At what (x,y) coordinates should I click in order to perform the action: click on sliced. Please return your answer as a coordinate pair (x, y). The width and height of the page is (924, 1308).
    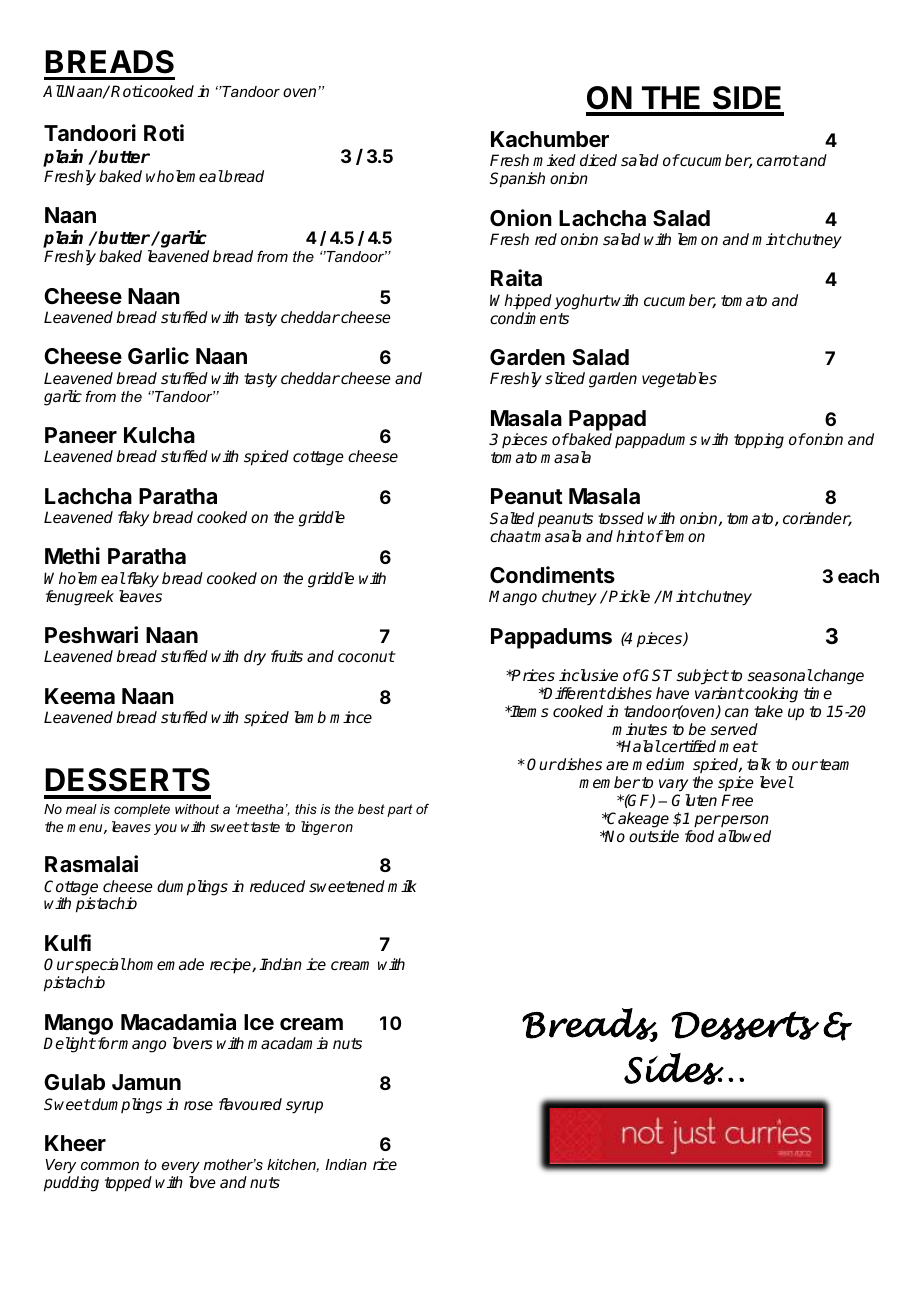
    Looking at the image, I should click on (565, 378).
